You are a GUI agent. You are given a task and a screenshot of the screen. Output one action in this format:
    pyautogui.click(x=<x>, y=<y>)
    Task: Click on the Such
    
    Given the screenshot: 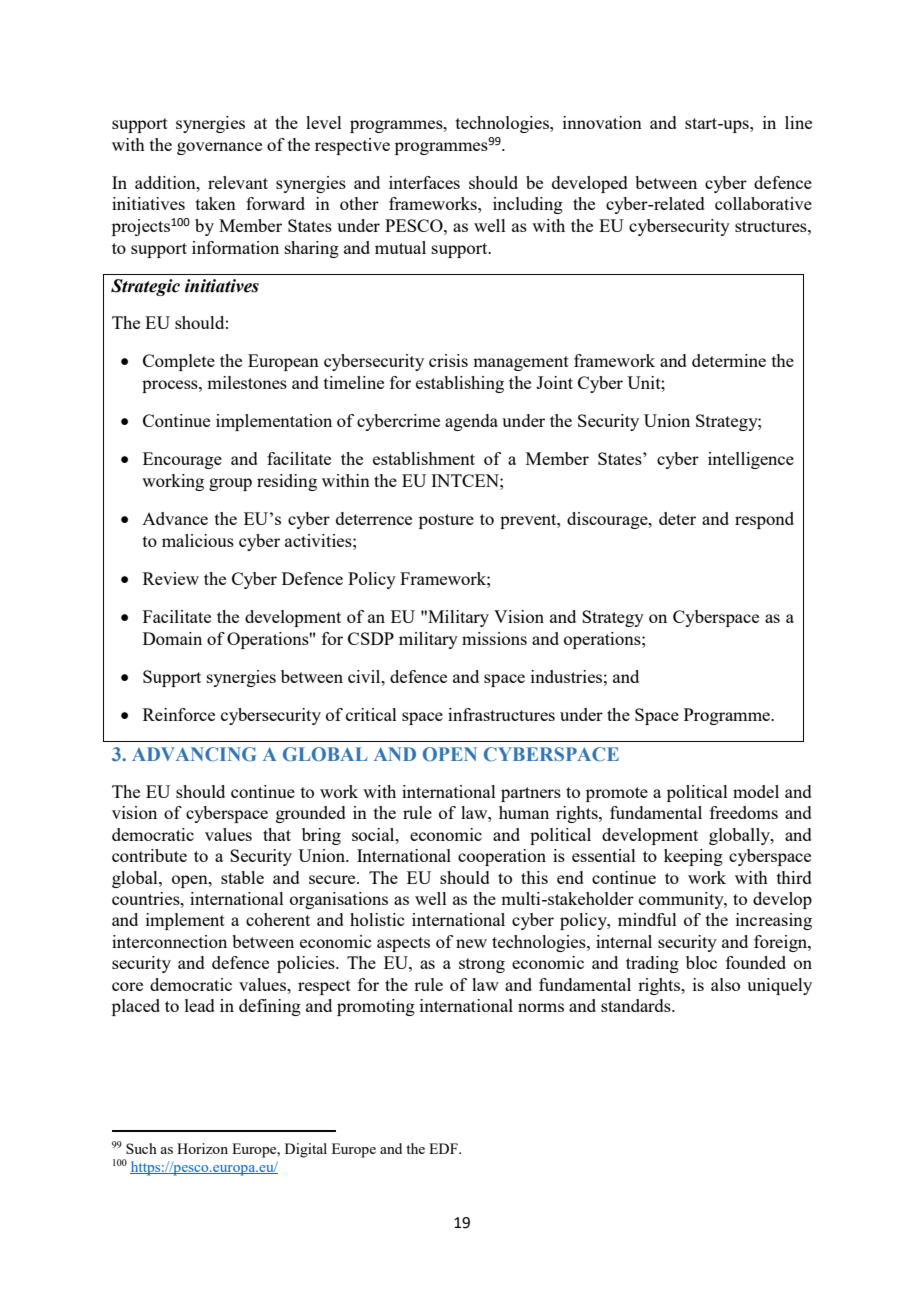 What is the action you would take?
    pyautogui.click(x=141, y=1148)
